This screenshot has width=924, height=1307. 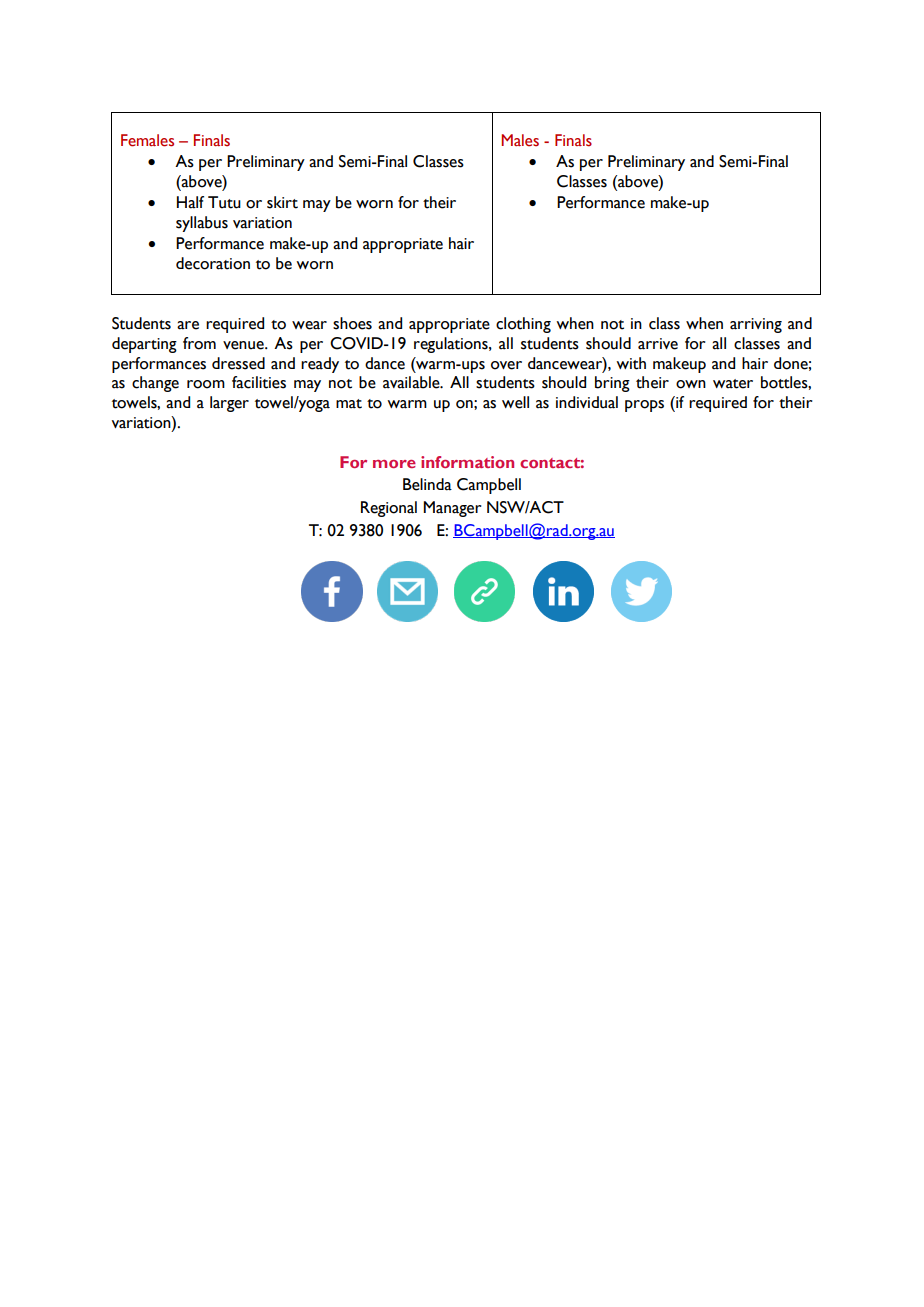 I want to click on over, so click(x=506, y=365).
